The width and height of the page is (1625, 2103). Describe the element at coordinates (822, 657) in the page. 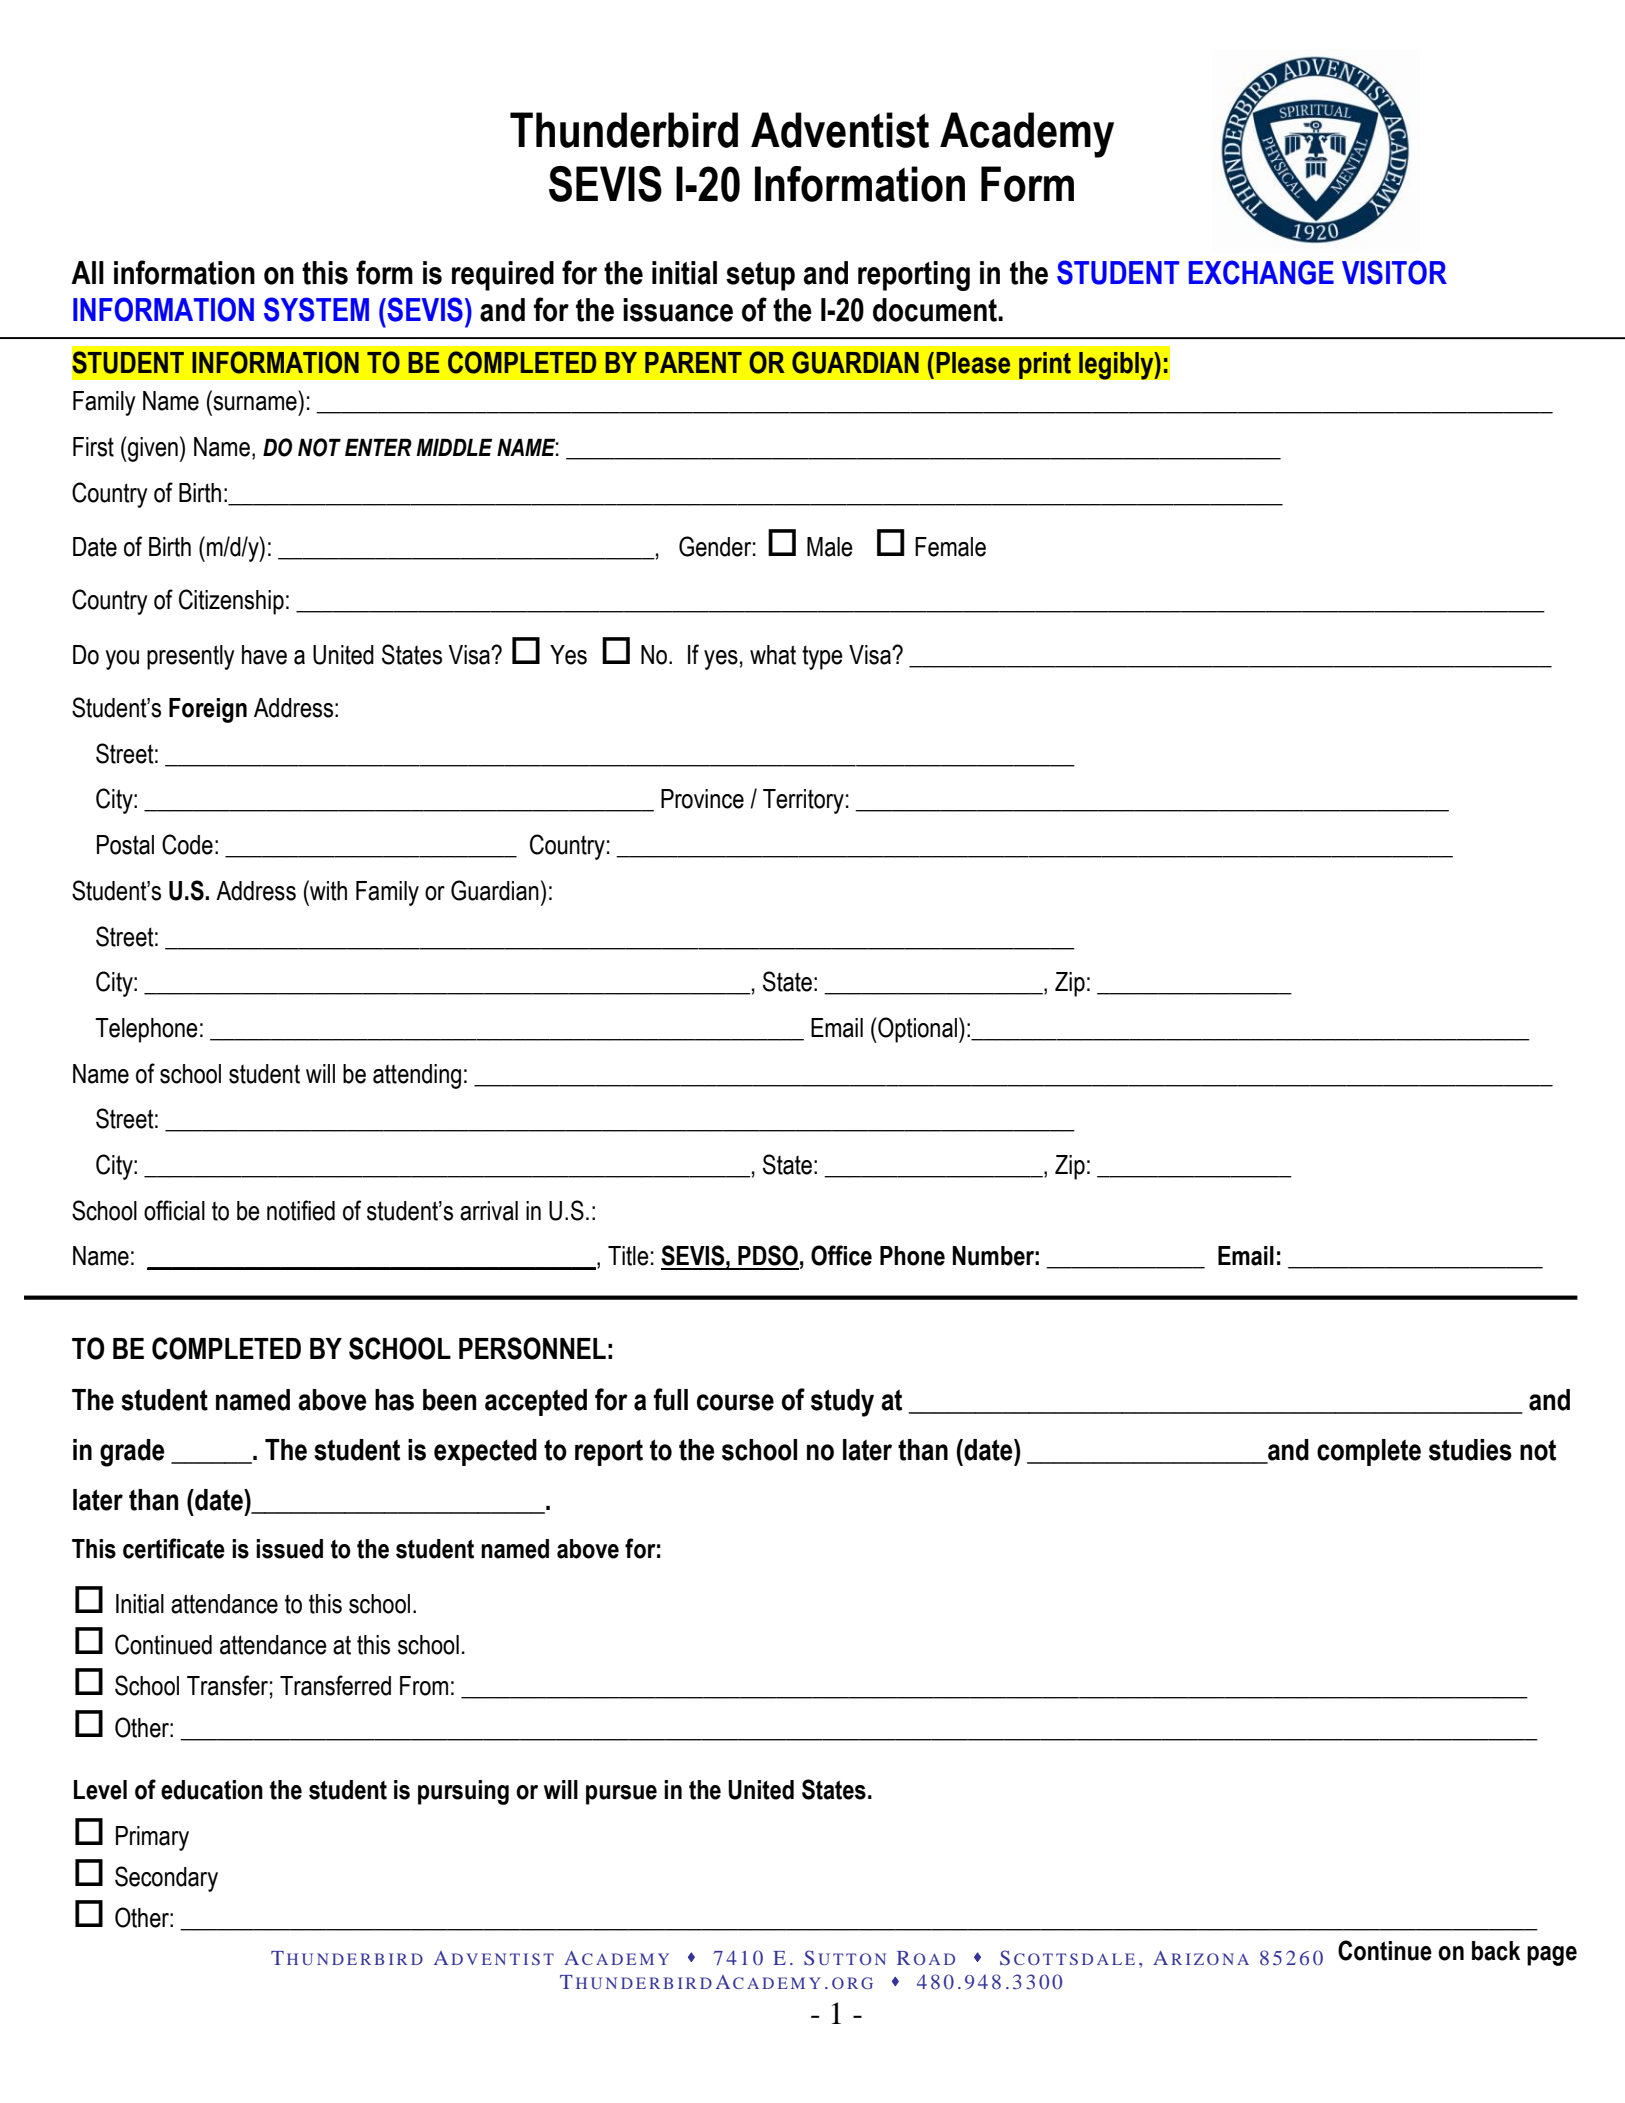

I see `type` at that location.
